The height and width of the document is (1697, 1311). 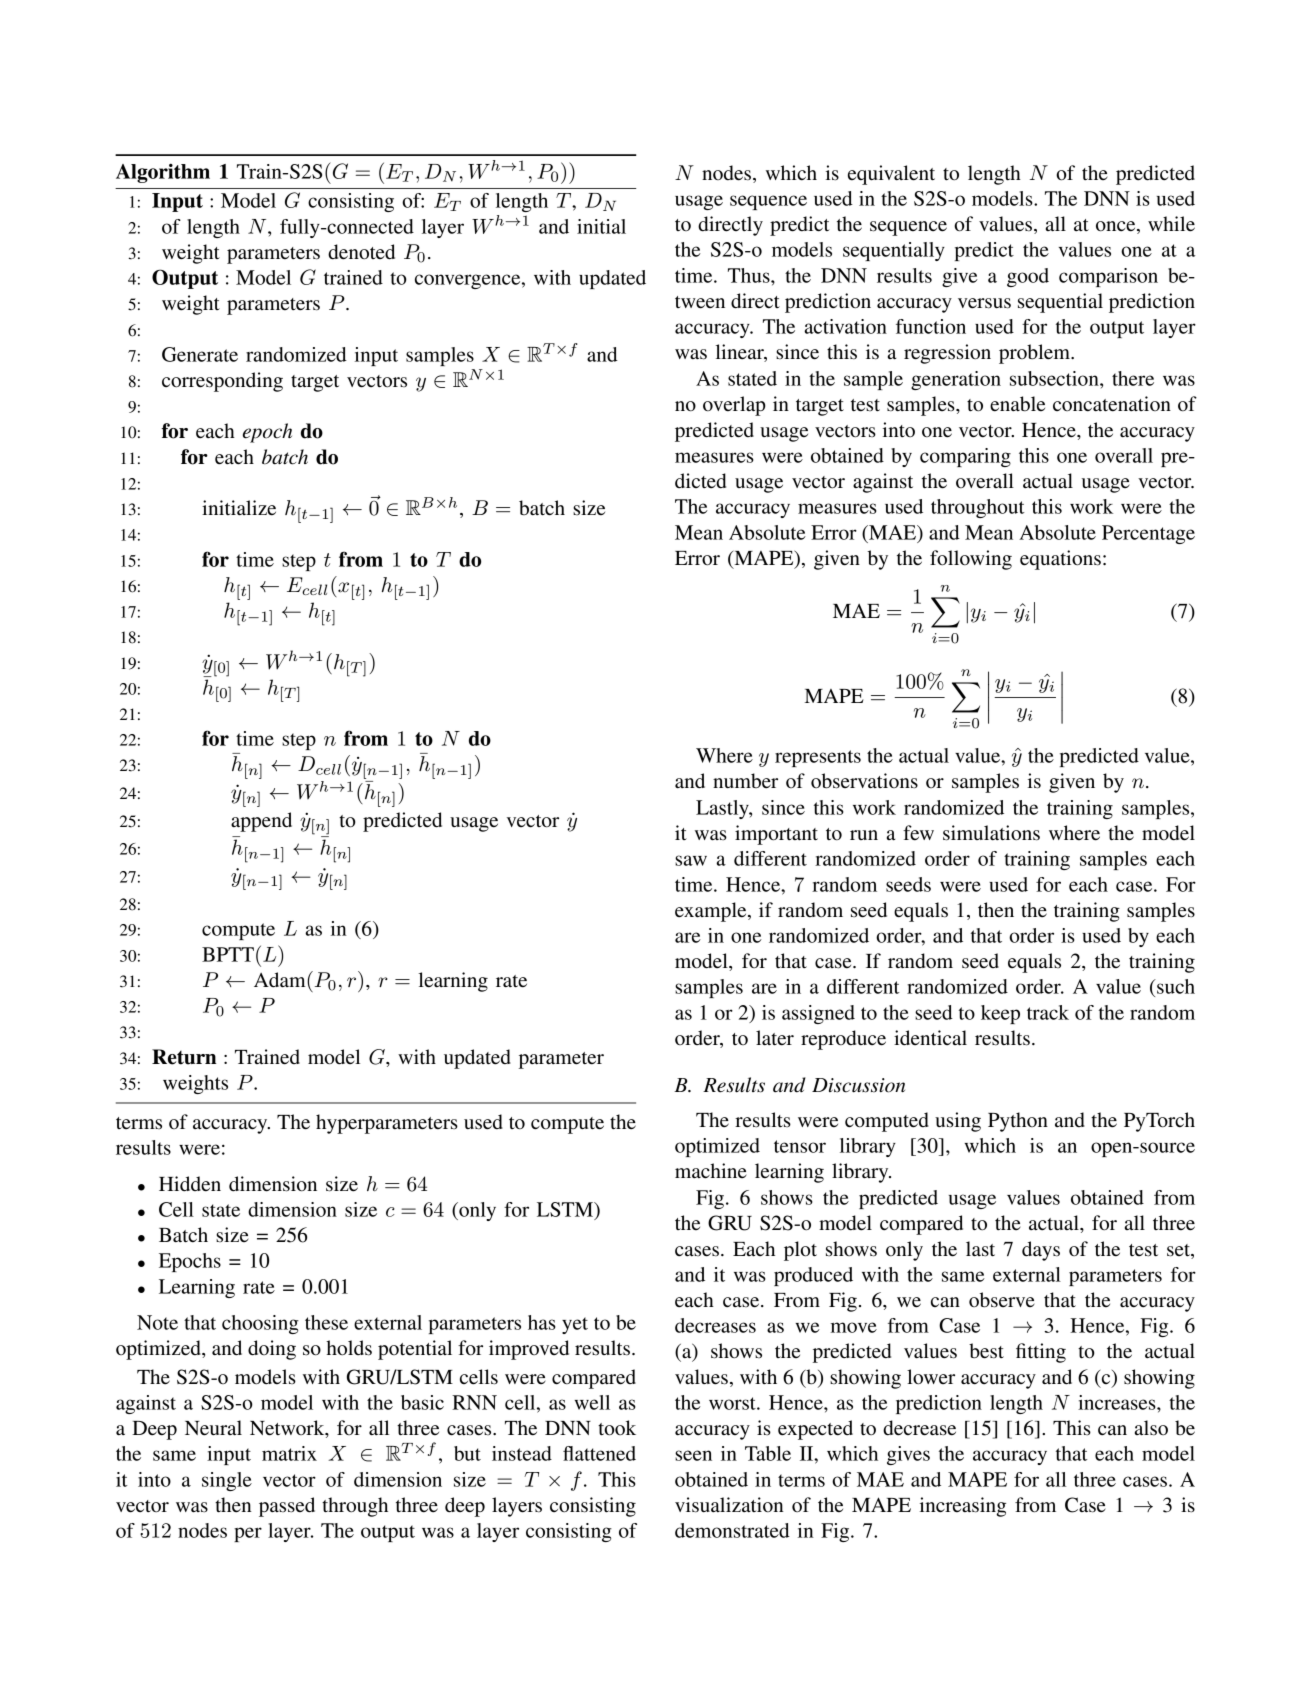 What do you see at coordinates (711, 1171) in the document?
I see `machine` at bounding box center [711, 1171].
